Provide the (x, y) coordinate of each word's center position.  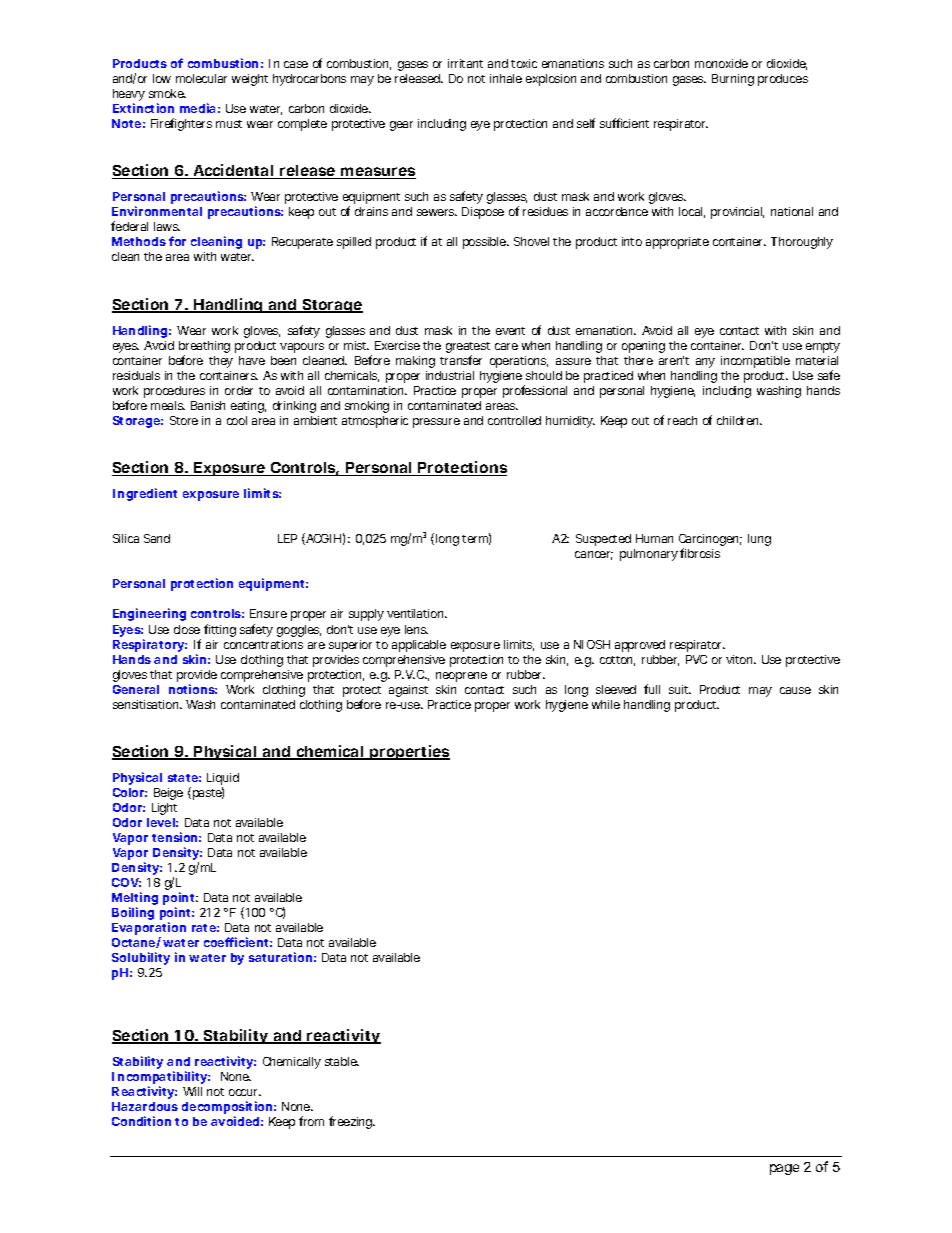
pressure (436, 423)
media (197, 108)
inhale (506, 78)
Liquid (223, 780)
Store (184, 420)
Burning (733, 80)
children (739, 420)
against (408, 691)
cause (795, 690)
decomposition (227, 1109)
